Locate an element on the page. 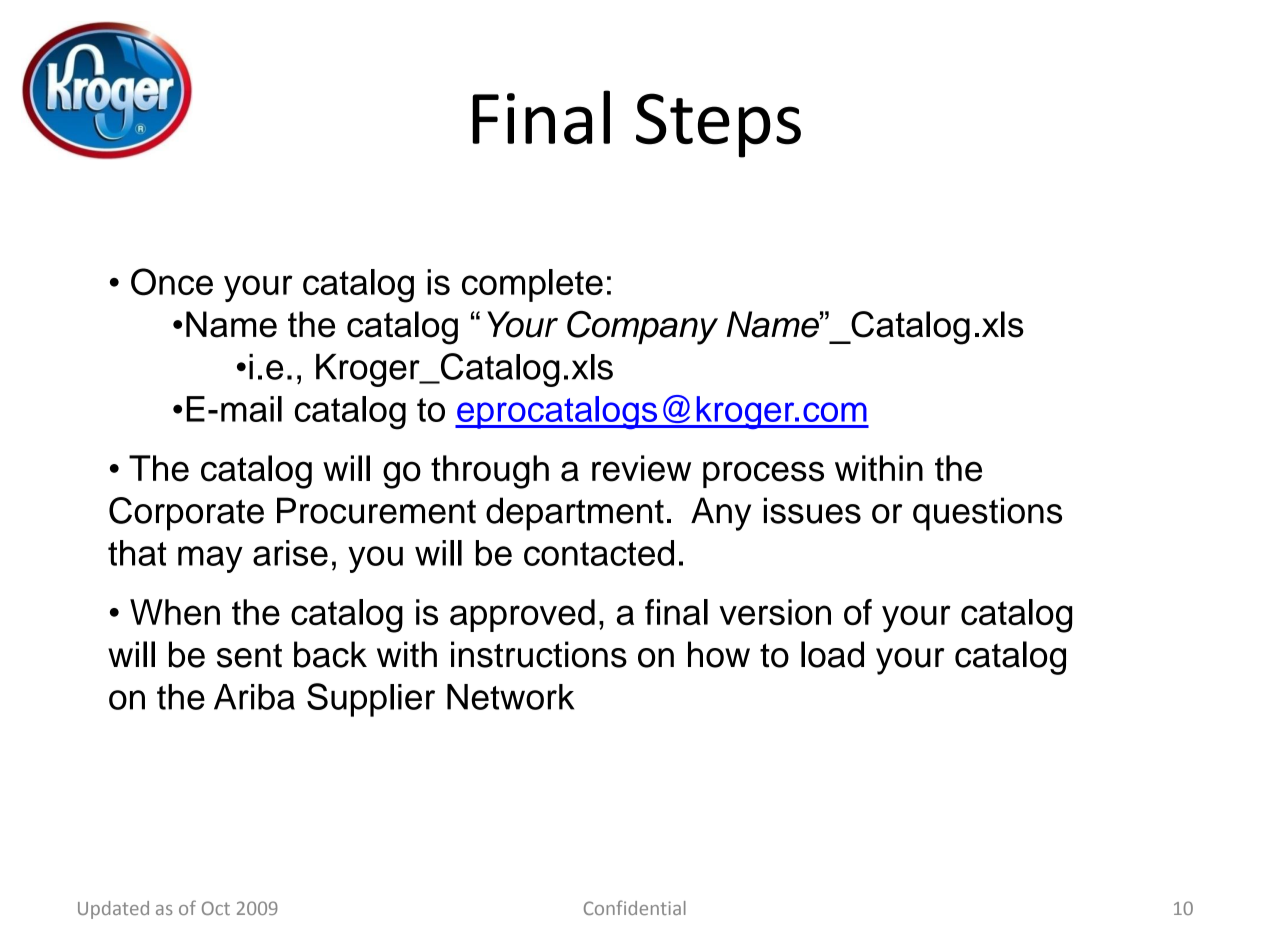 The width and height of the image is (1270, 952). Oct is located at coordinates (216, 908).
